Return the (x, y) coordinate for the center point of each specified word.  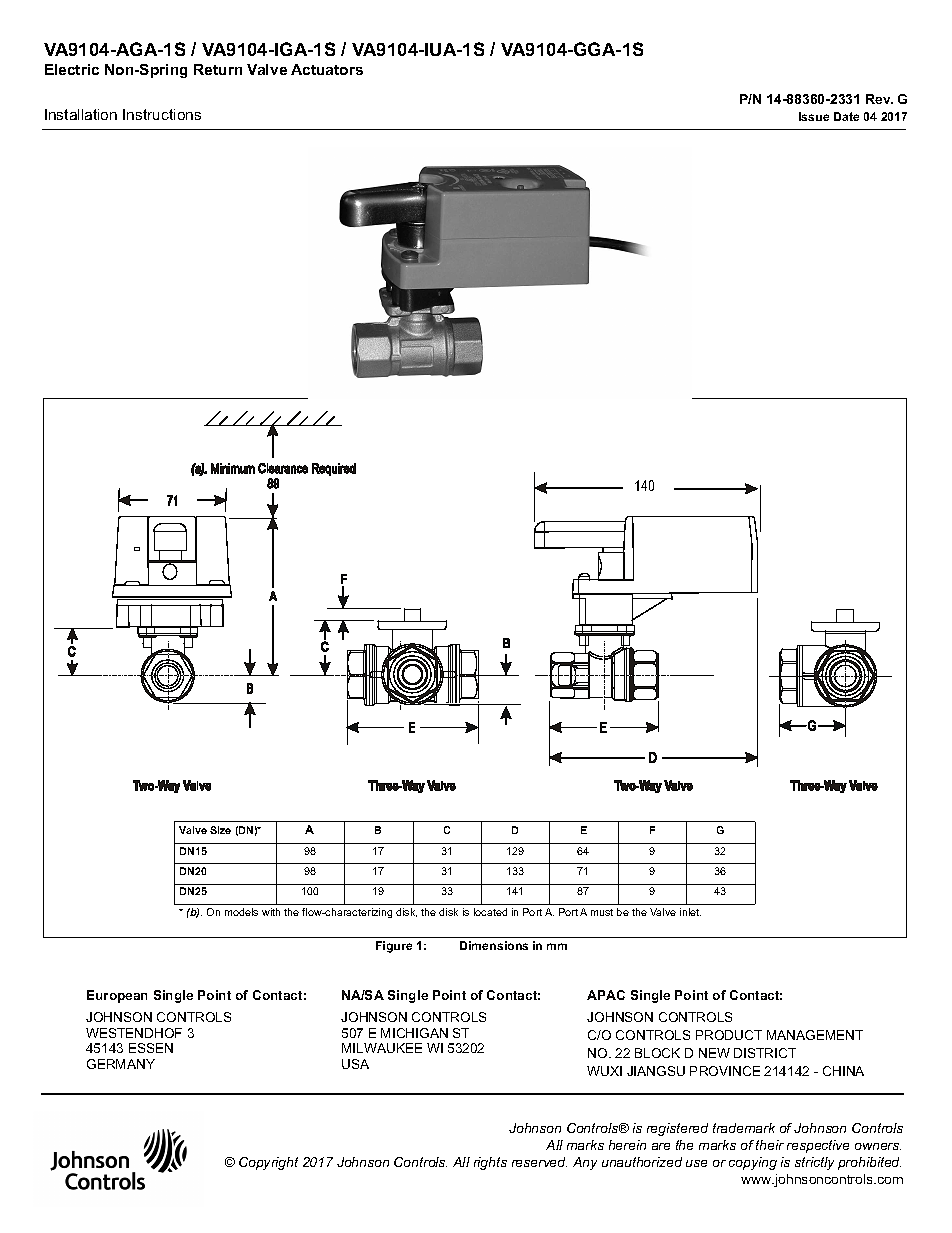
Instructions (162, 114)
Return (218, 69)
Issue (814, 116)
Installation (81, 114)
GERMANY (121, 1064)
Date (846, 116)
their (770, 1145)
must (602, 912)
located (490, 912)
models (241, 912)
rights (490, 1163)
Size (220, 830)
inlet (690, 912)
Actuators (327, 69)
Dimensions (494, 945)
